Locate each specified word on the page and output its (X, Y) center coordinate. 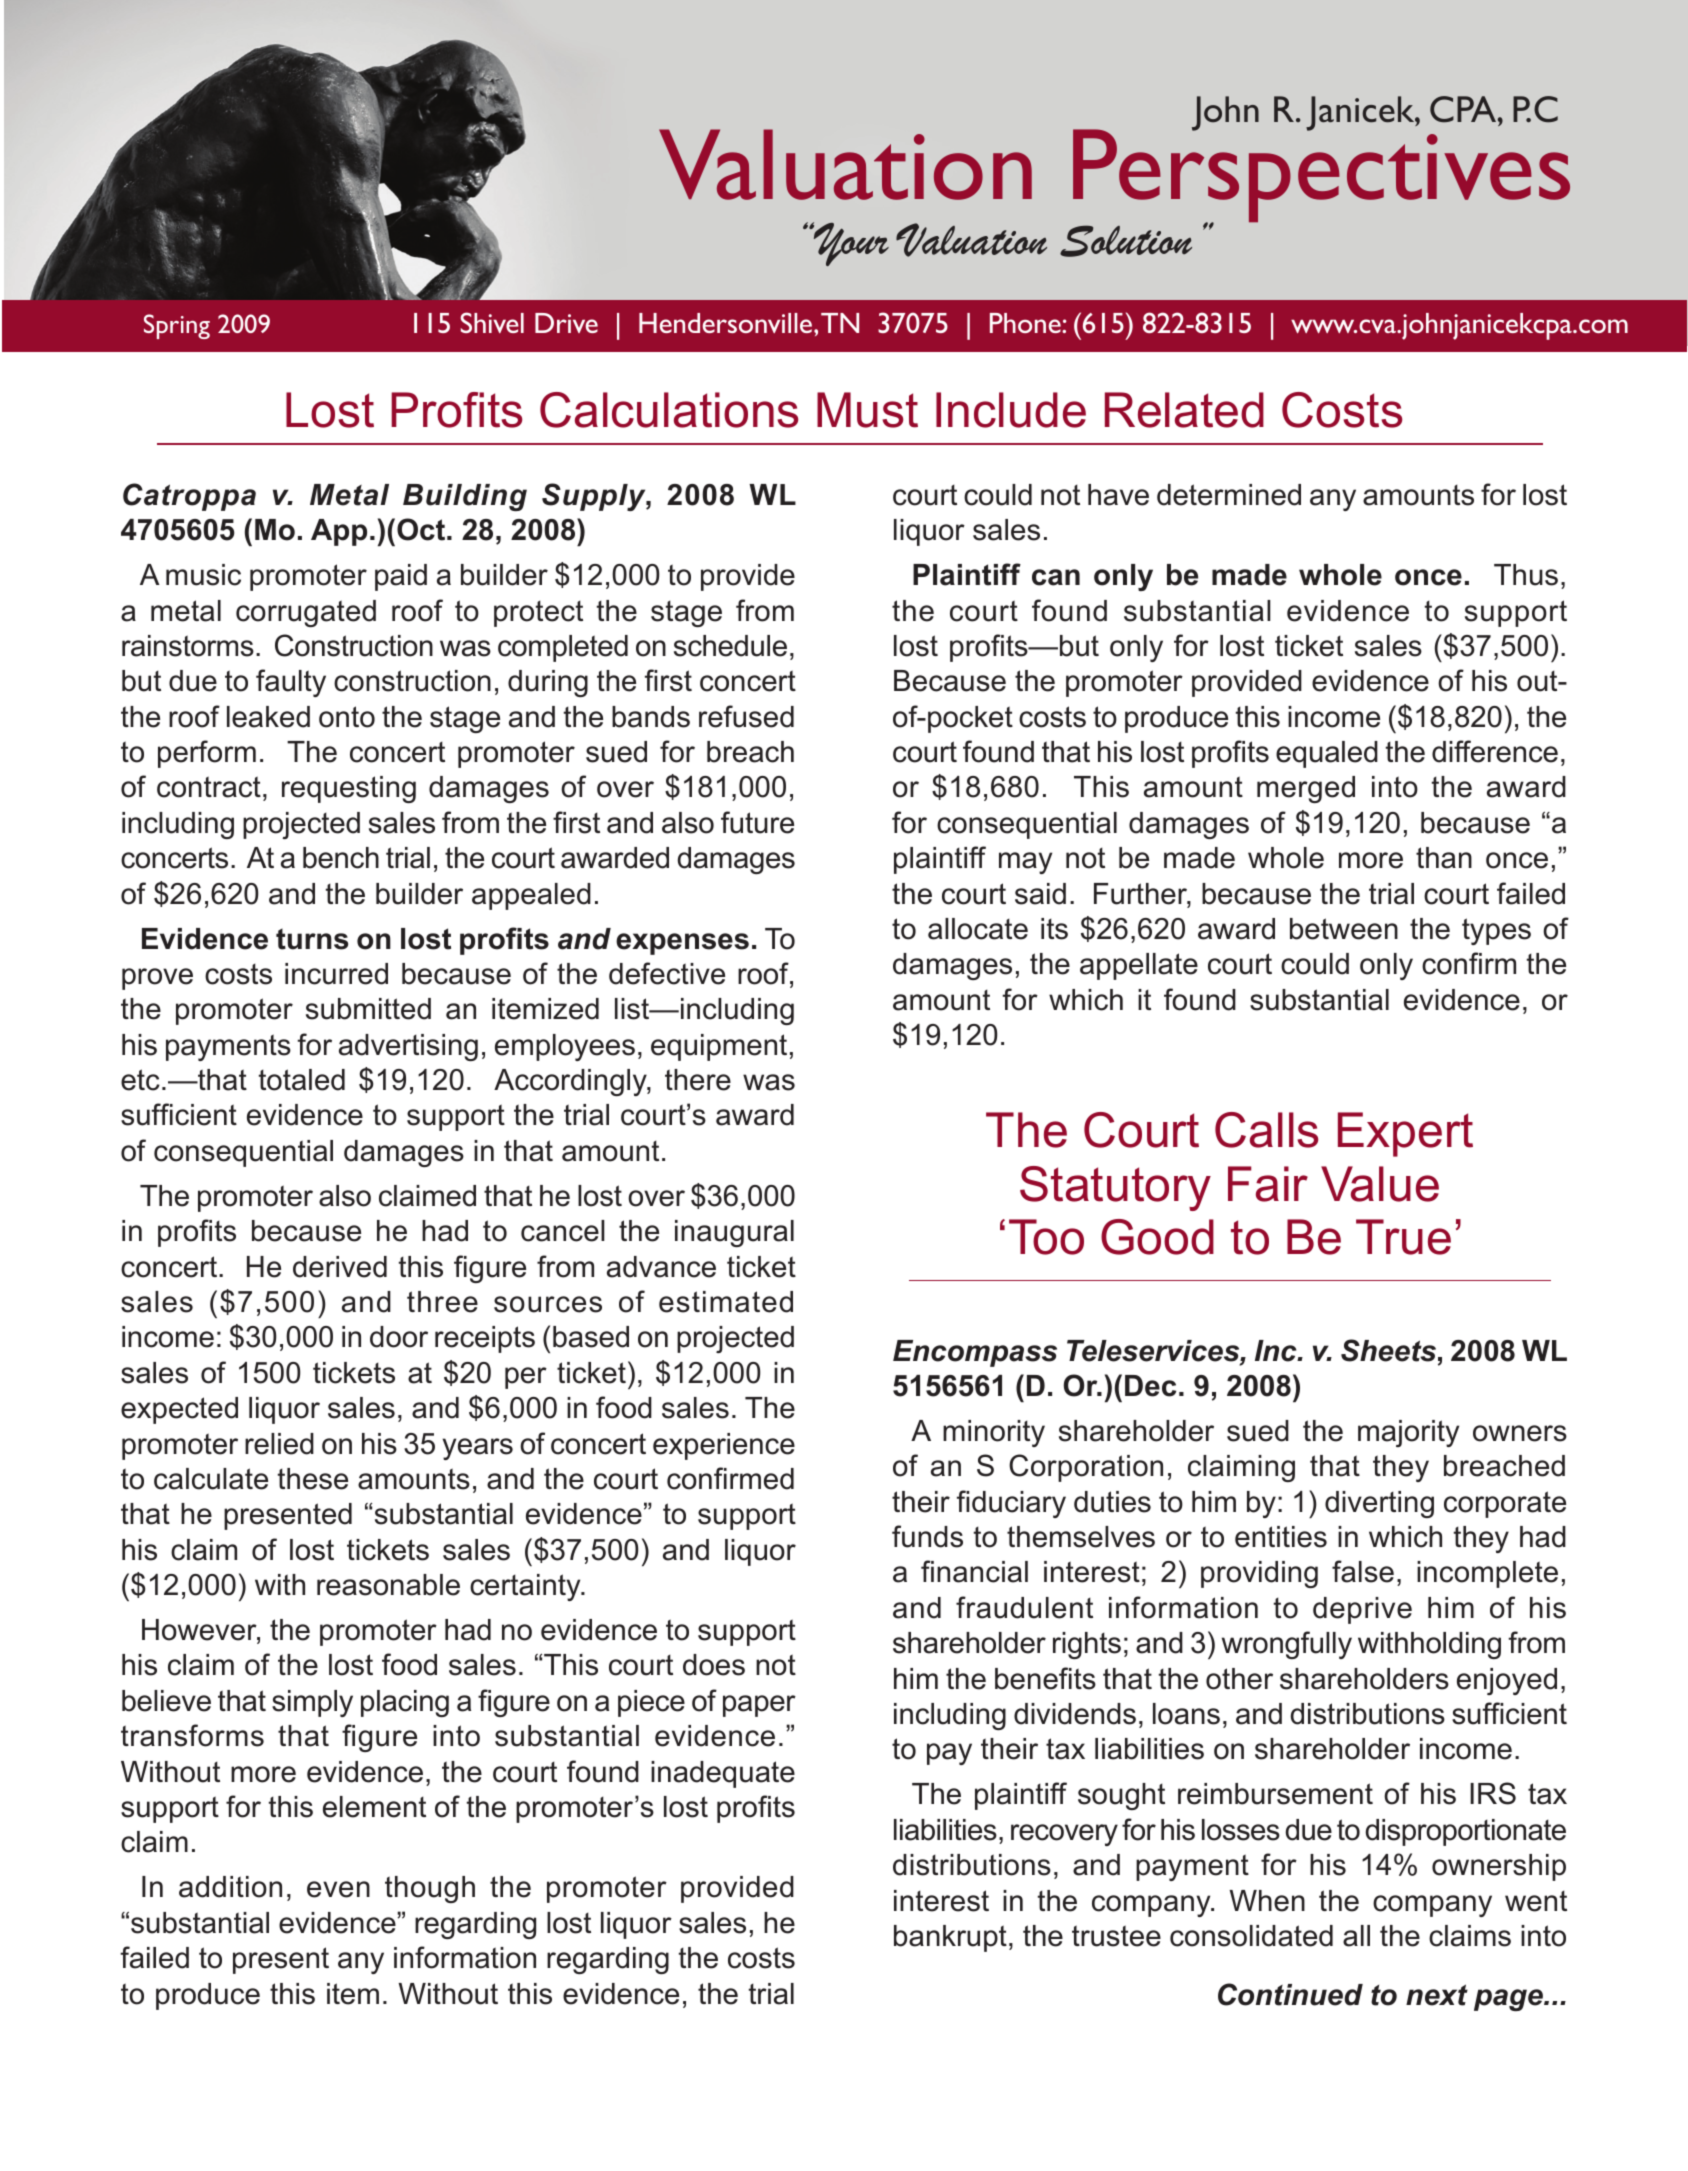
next (1437, 1995)
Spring (177, 326)
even (338, 1889)
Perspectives (1321, 176)
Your (850, 244)
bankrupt (950, 1938)
